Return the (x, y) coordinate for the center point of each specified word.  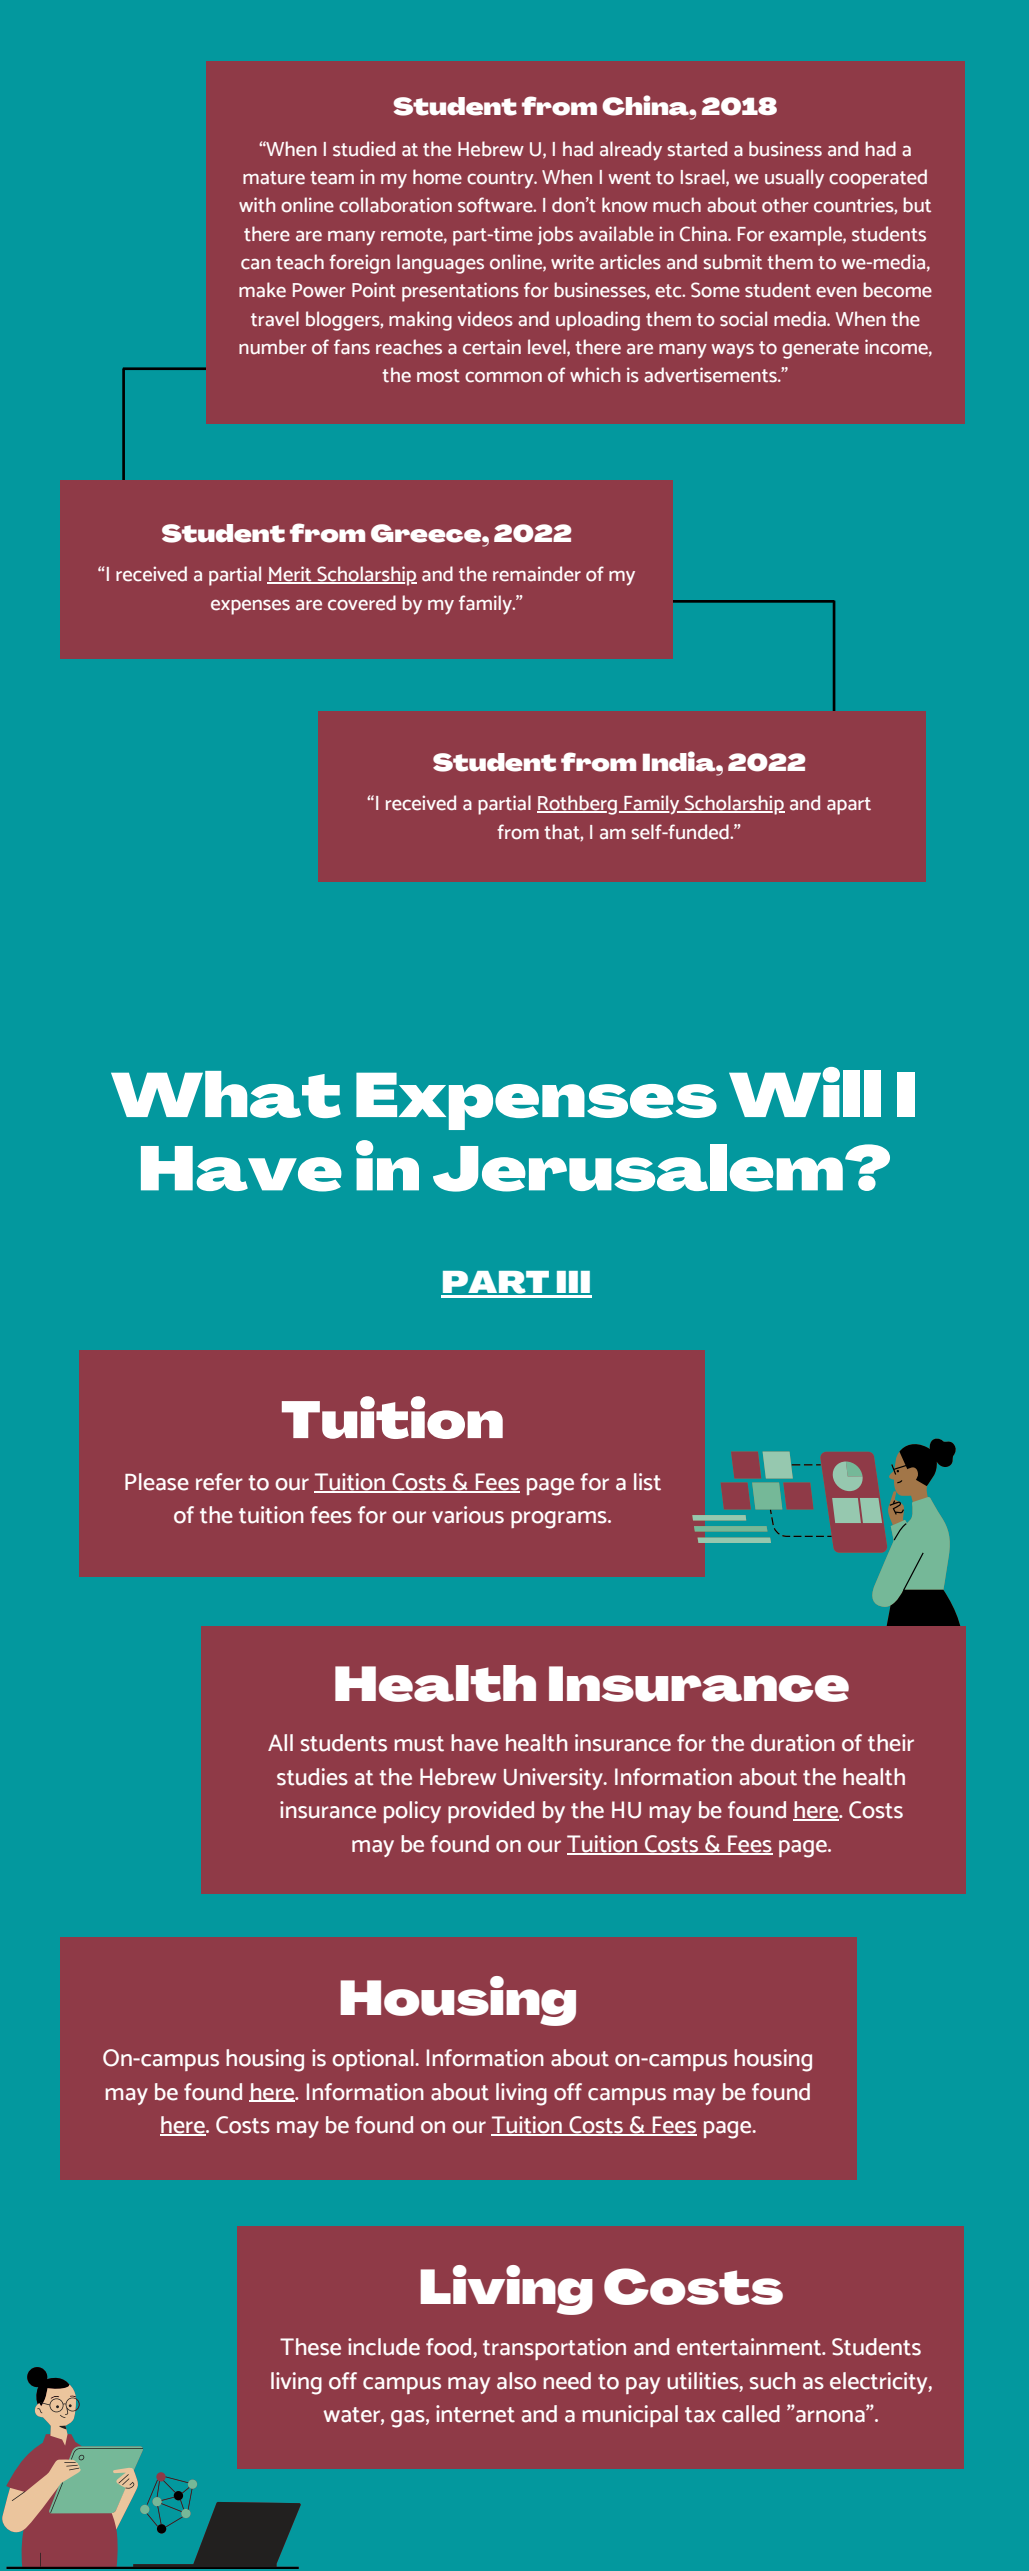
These (310, 2347)
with (257, 205)
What (226, 1094)
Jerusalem (638, 1168)
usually (794, 179)
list (647, 1482)
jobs (555, 235)
